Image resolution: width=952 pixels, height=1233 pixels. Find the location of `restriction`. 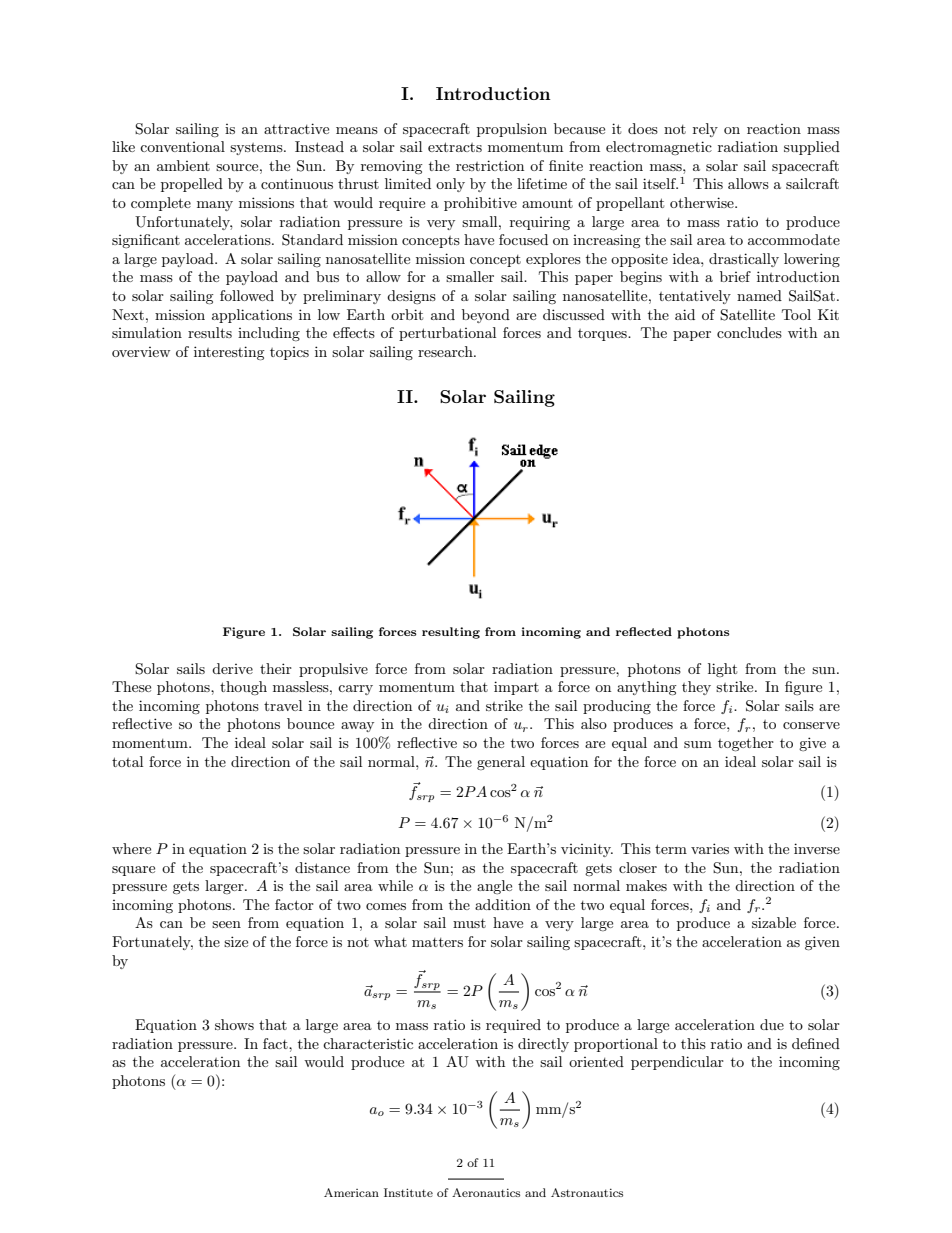

restriction is located at coordinates (490, 165).
